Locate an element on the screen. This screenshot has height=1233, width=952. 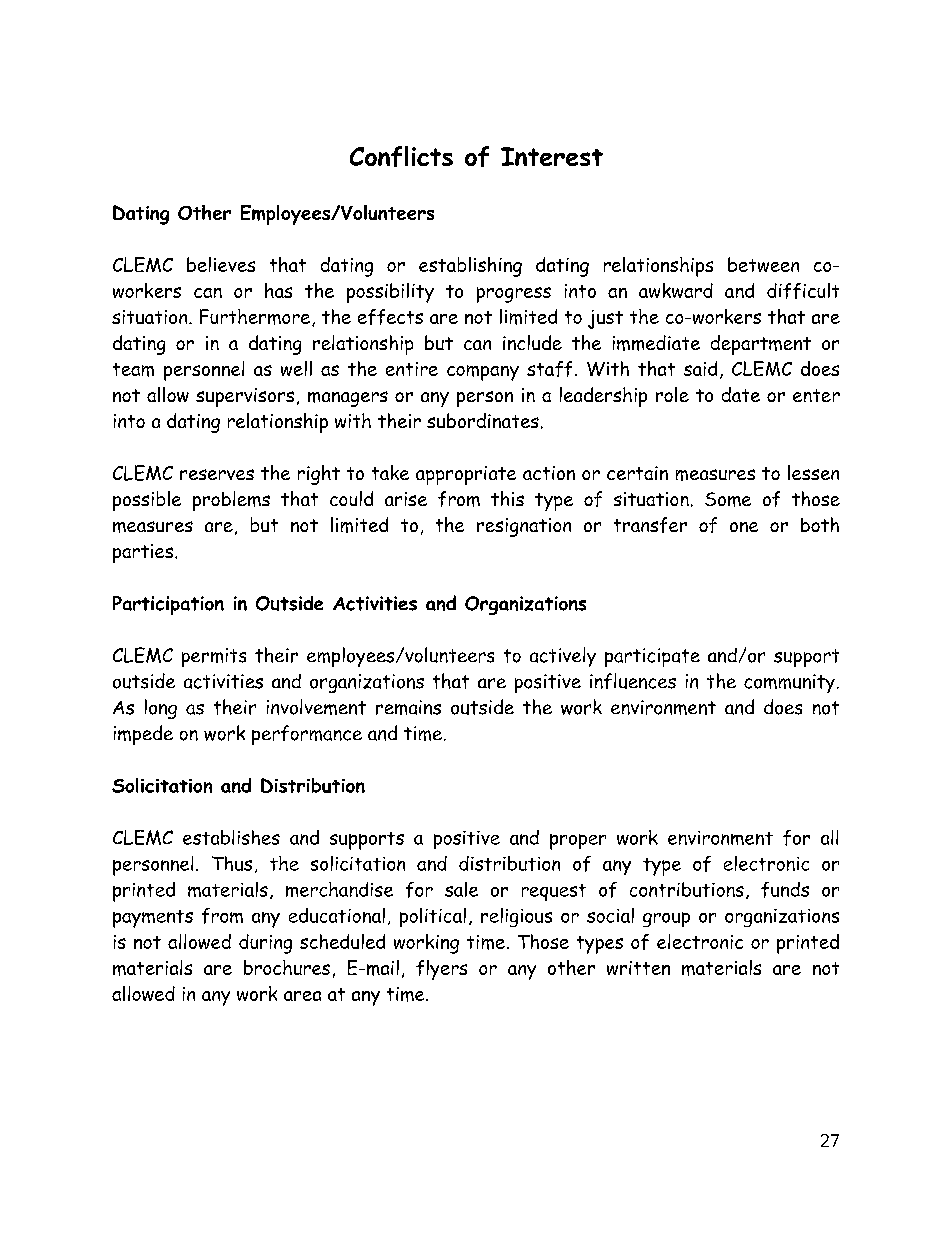
between is located at coordinates (763, 264).
